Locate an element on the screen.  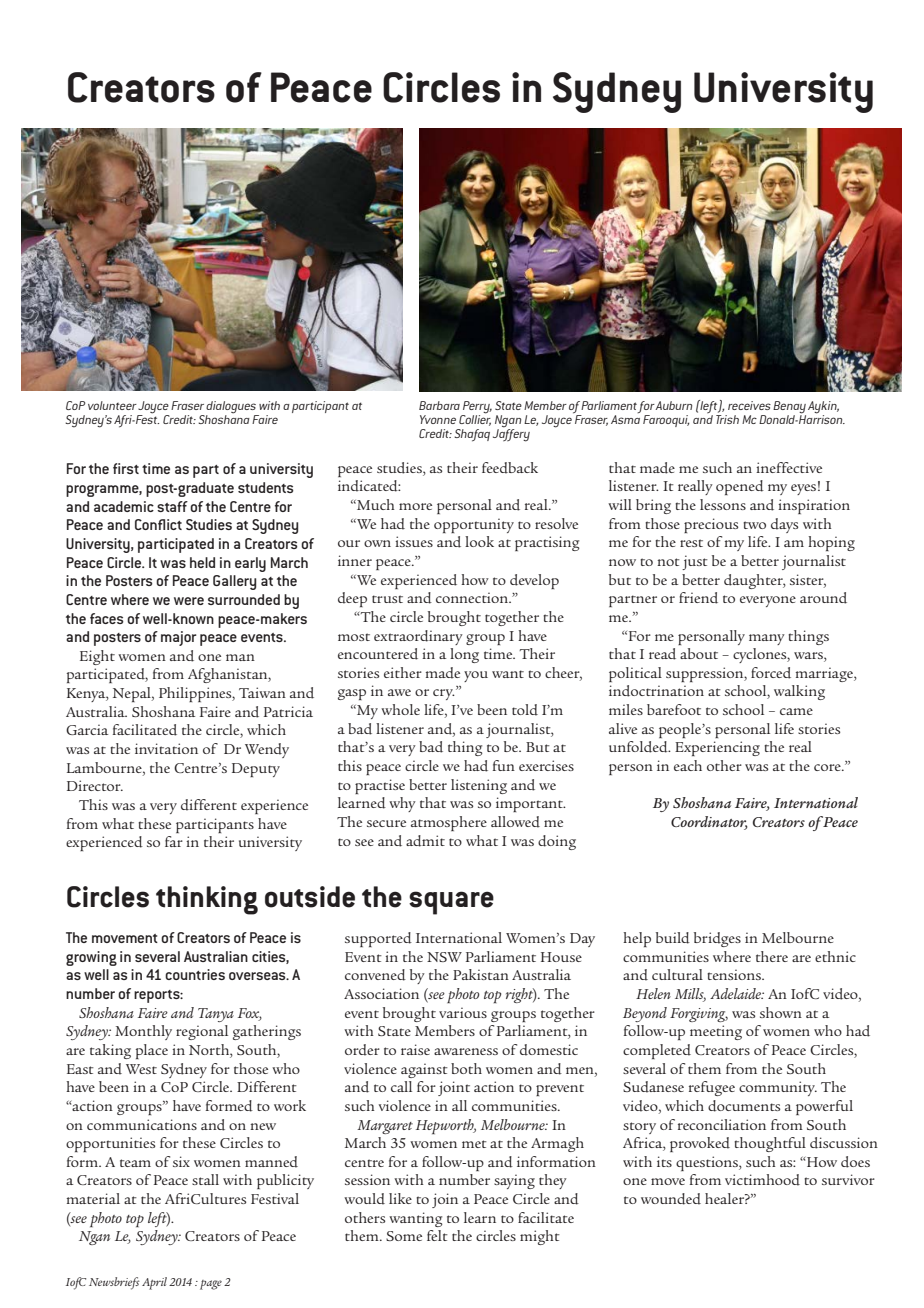
dialogues is located at coordinates (232, 408).
